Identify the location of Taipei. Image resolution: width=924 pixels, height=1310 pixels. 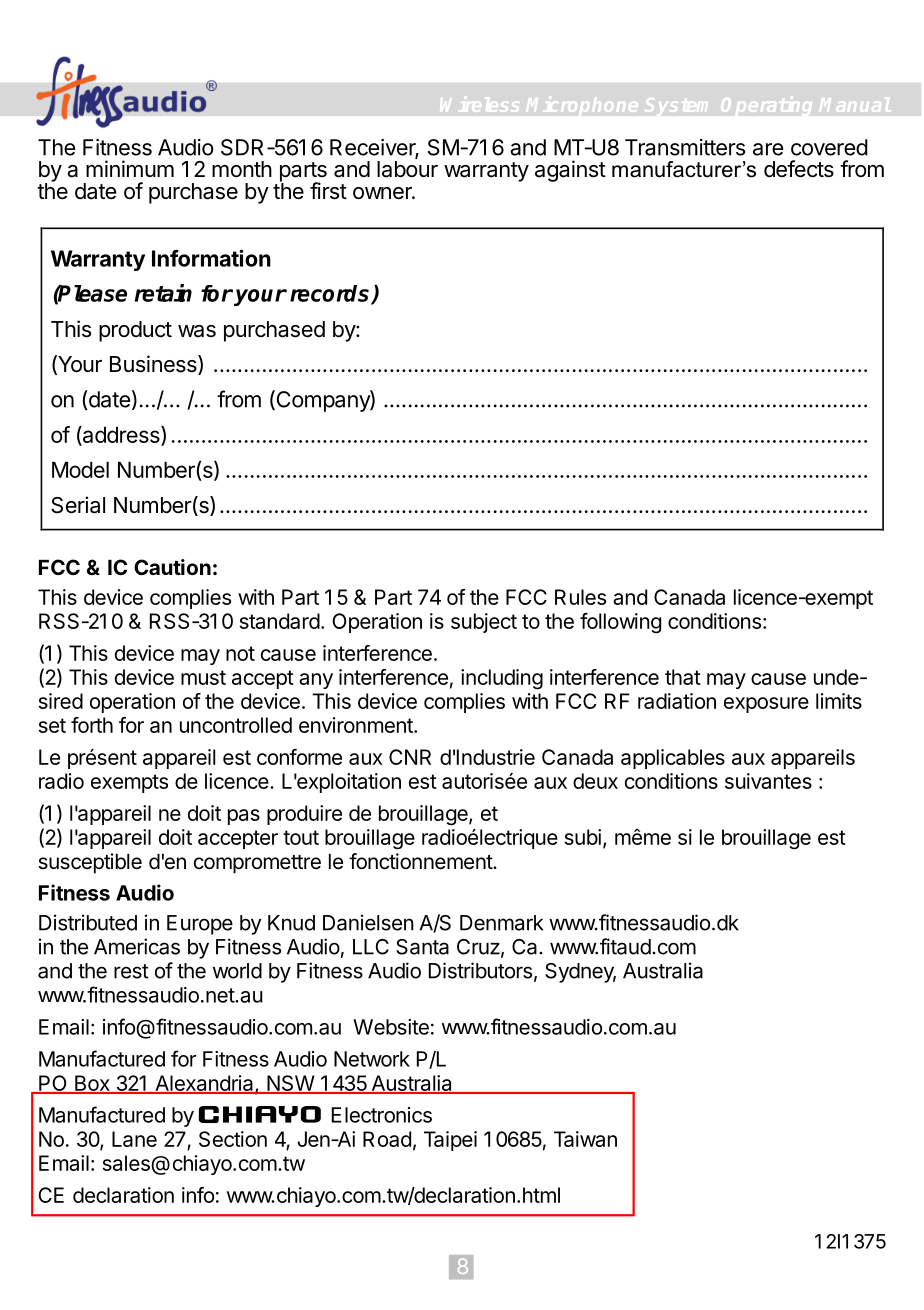
(450, 1141).
